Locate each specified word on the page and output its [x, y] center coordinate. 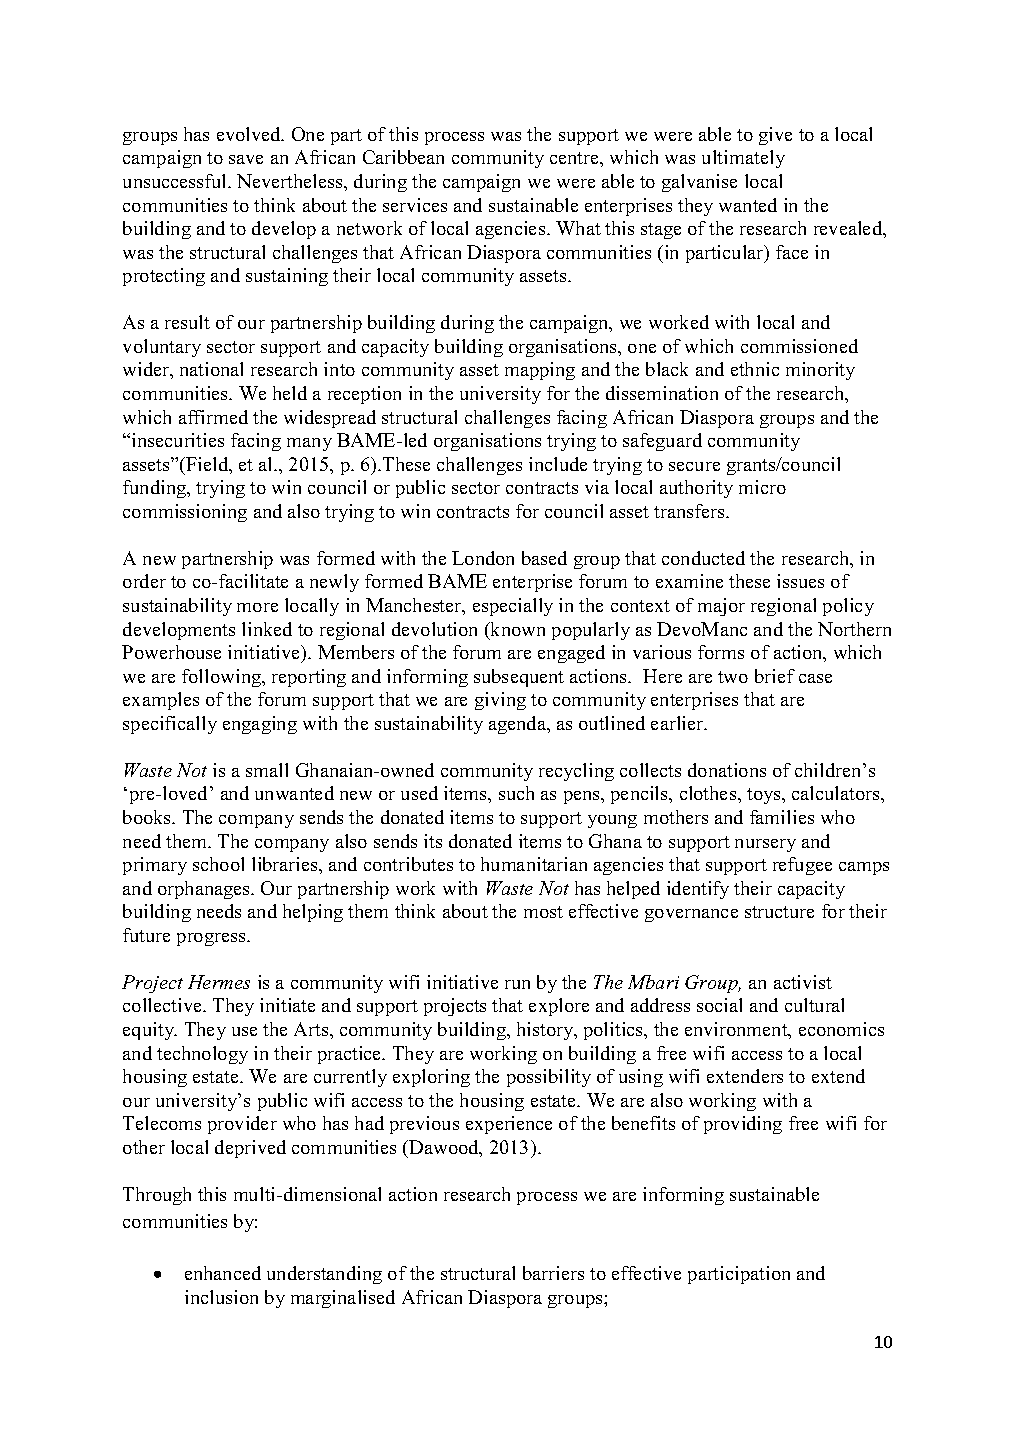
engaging [260, 725]
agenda [519, 725]
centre [575, 158]
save [246, 159]
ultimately [743, 159]
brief [775, 676]
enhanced [223, 1273]
